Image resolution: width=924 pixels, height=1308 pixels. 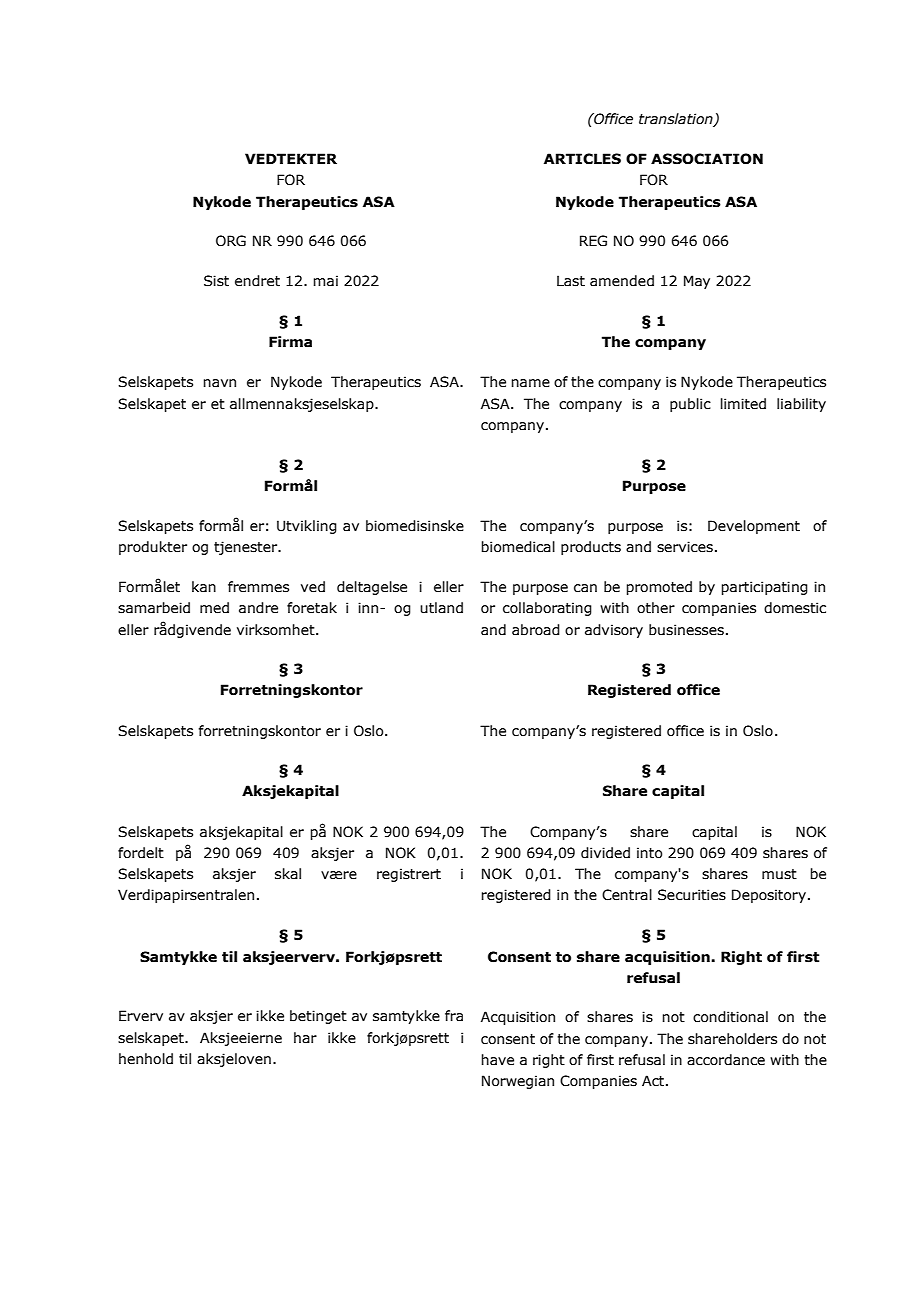 I want to click on have, so click(x=497, y=1060).
